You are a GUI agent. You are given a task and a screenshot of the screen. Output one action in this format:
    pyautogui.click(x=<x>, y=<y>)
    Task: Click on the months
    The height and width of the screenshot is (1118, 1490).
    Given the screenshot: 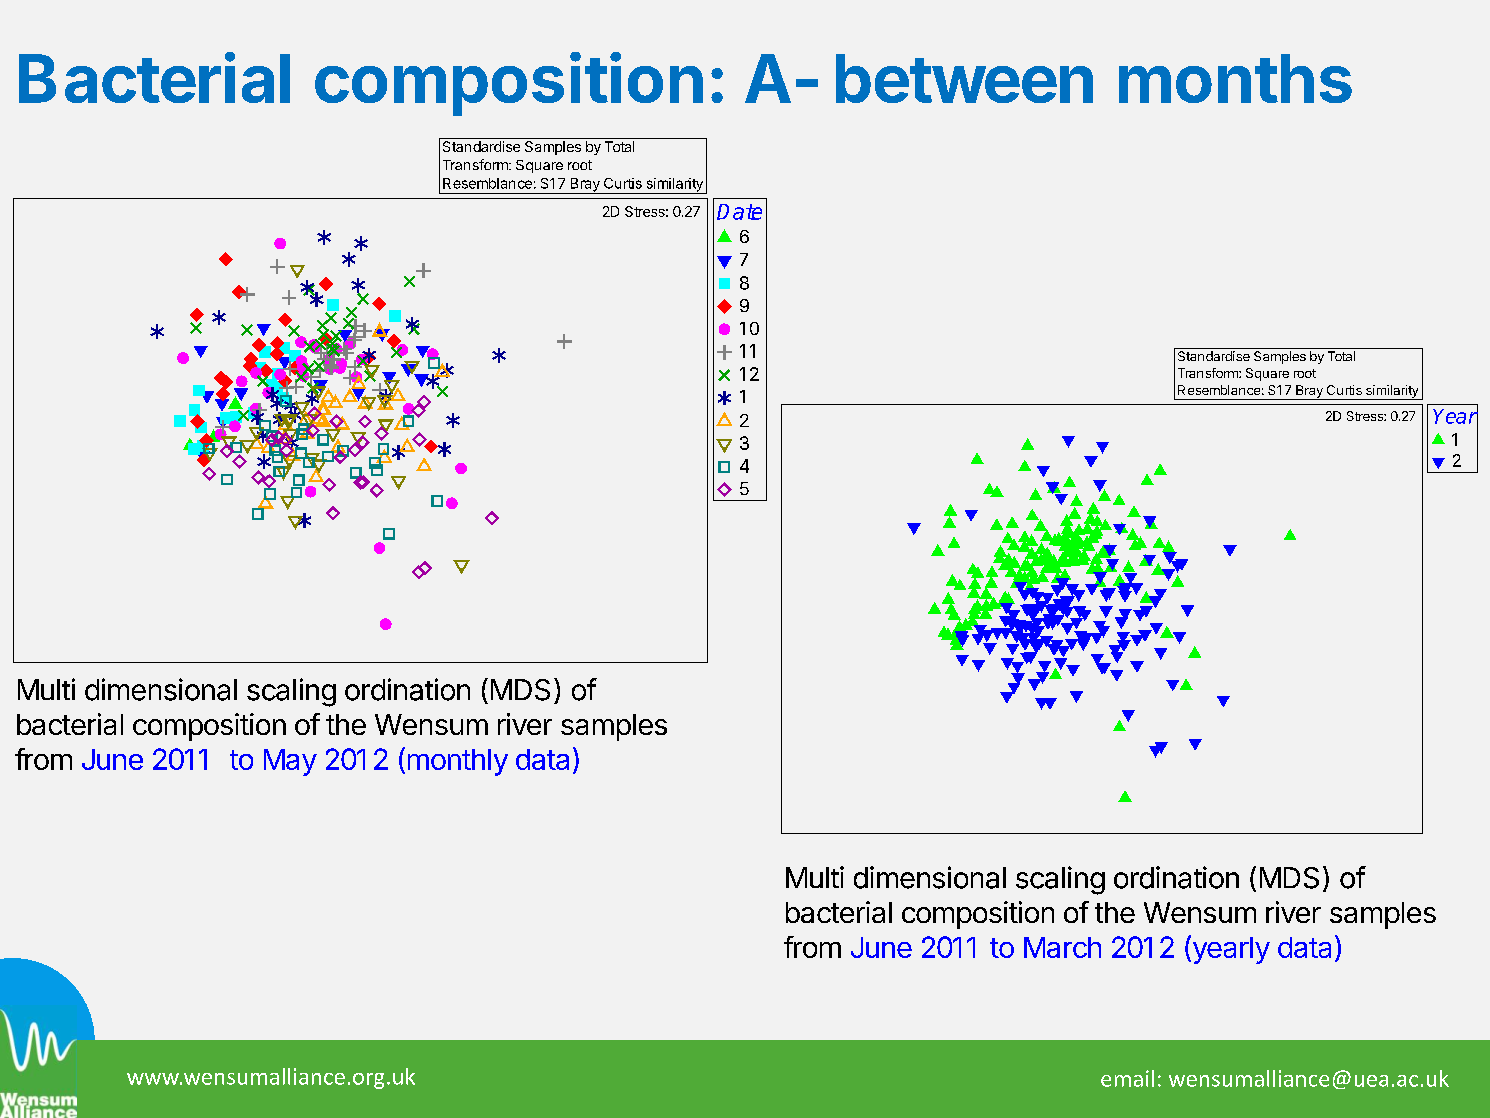 What is the action you would take?
    pyautogui.click(x=1235, y=78)
